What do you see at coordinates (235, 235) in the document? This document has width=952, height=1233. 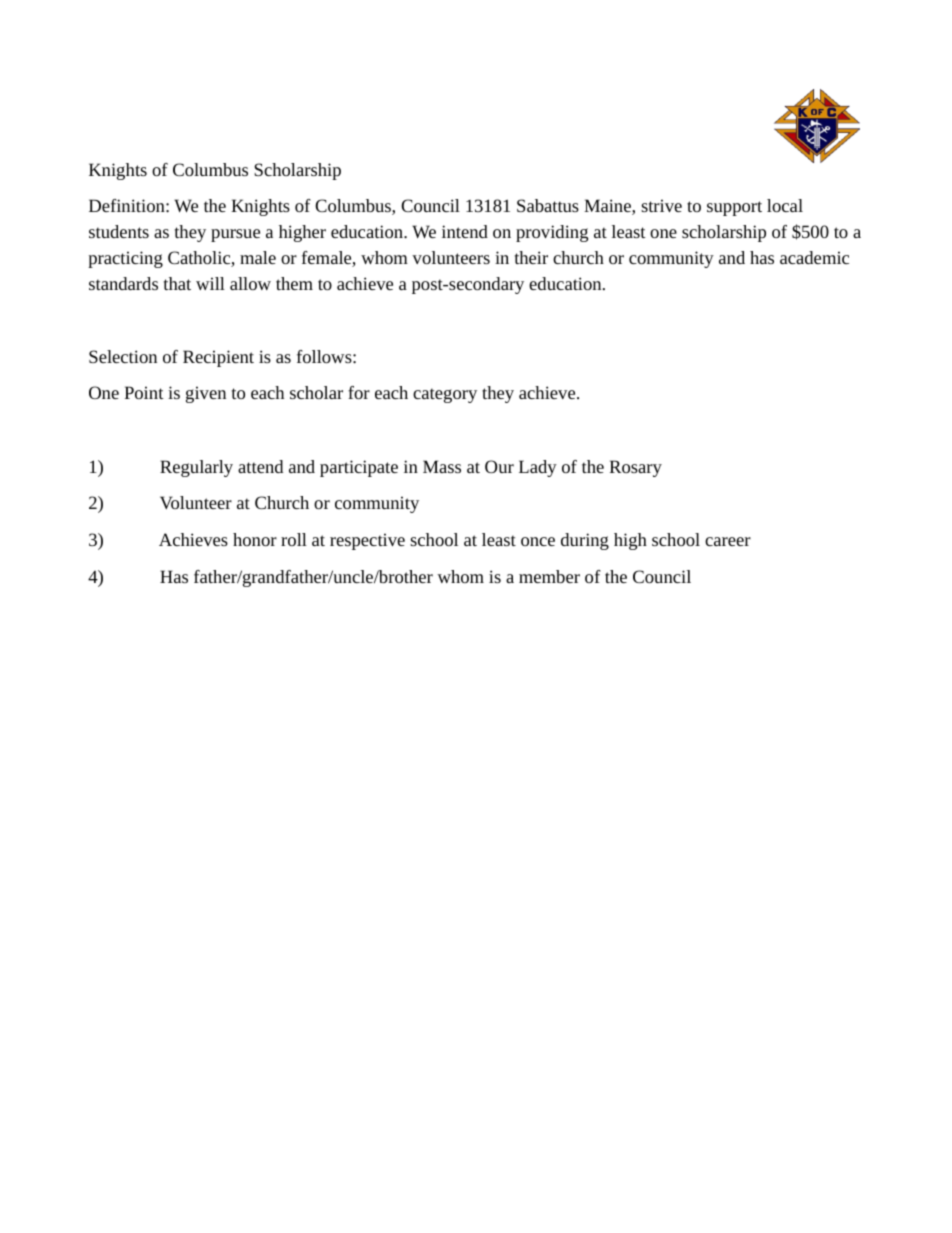 I see `pursue` at bounding box center [235, 235].
